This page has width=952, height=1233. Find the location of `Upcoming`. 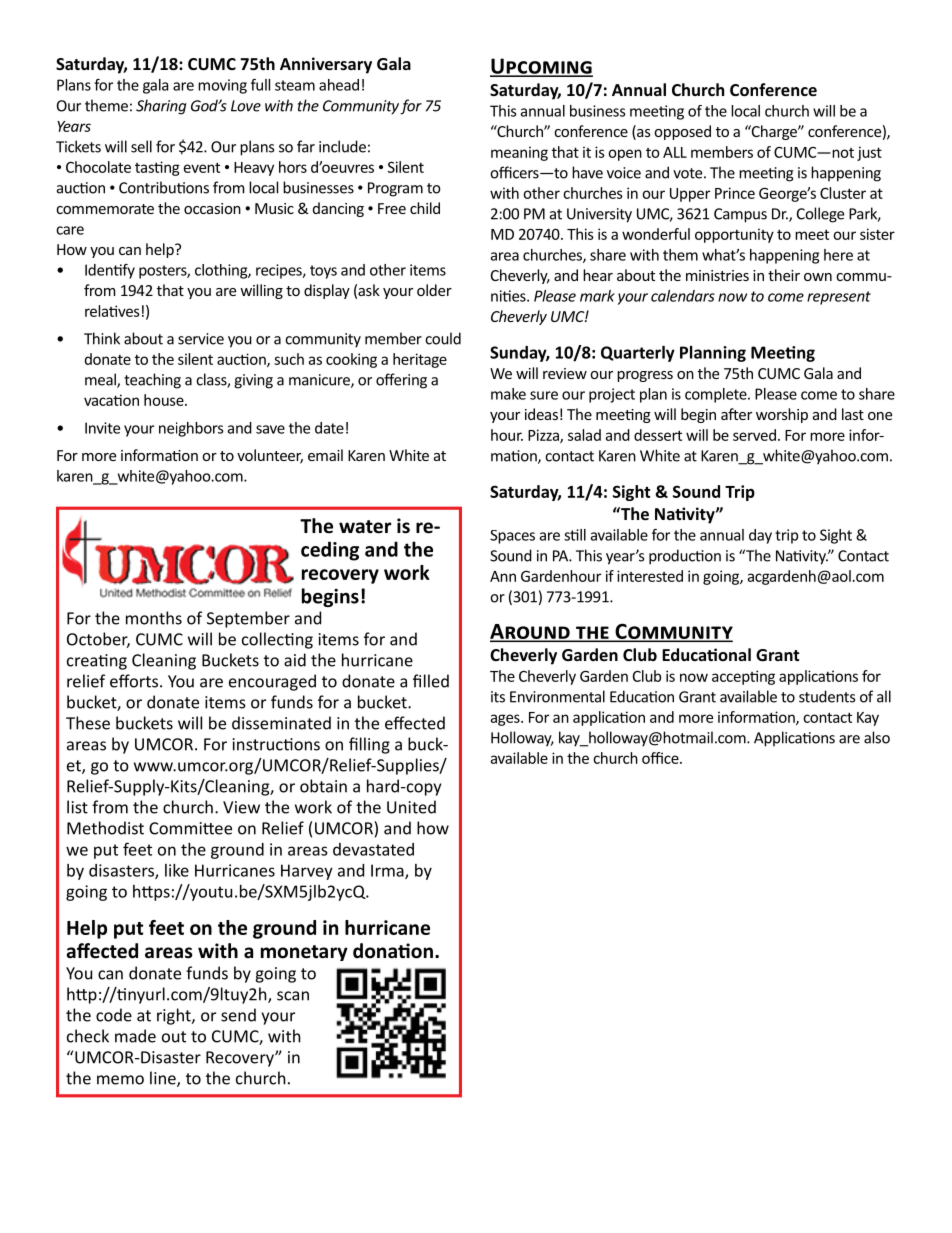

Upcoming is located at coordinates (541, 67).
